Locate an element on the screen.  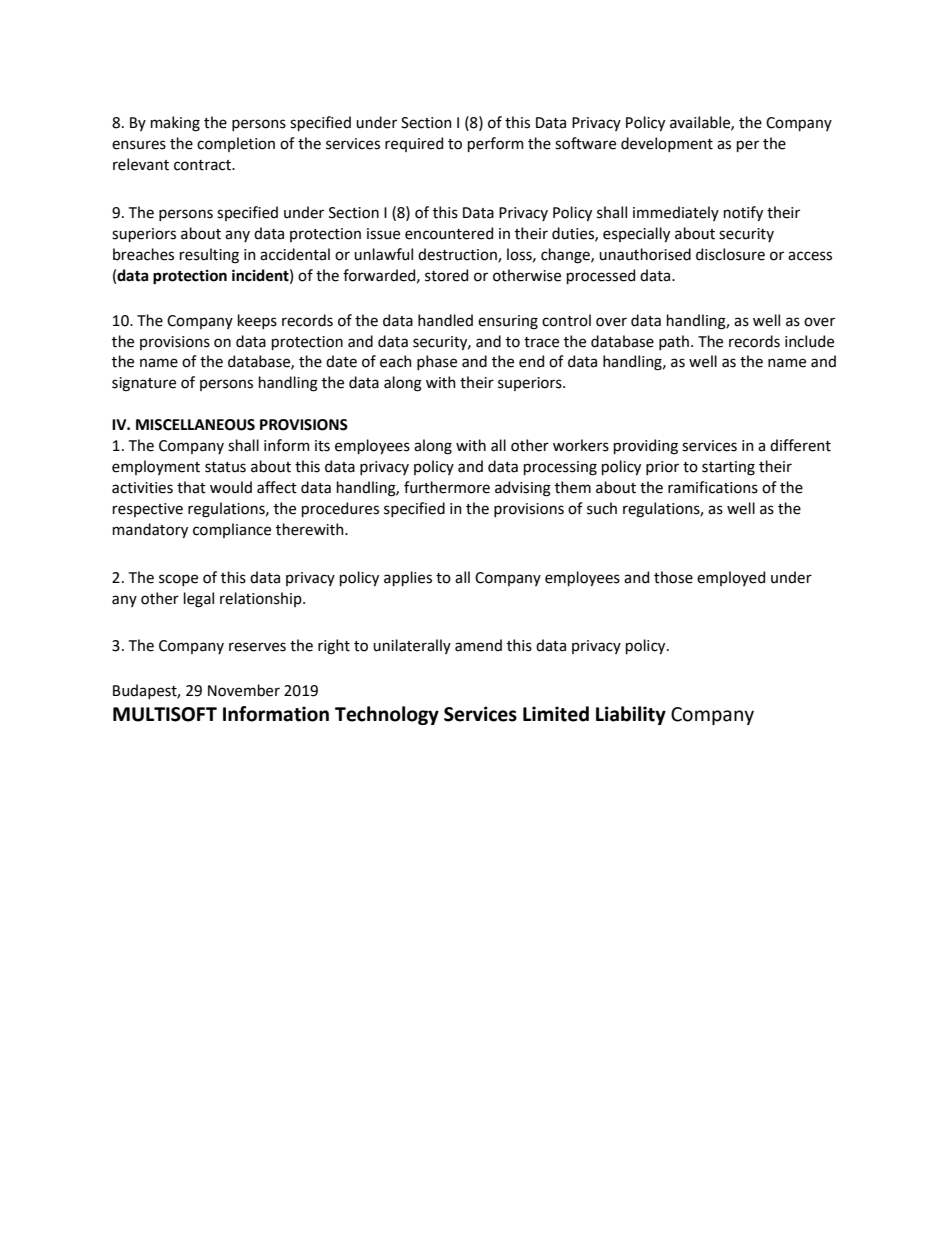
completion is located at coordinates (236, 144).
